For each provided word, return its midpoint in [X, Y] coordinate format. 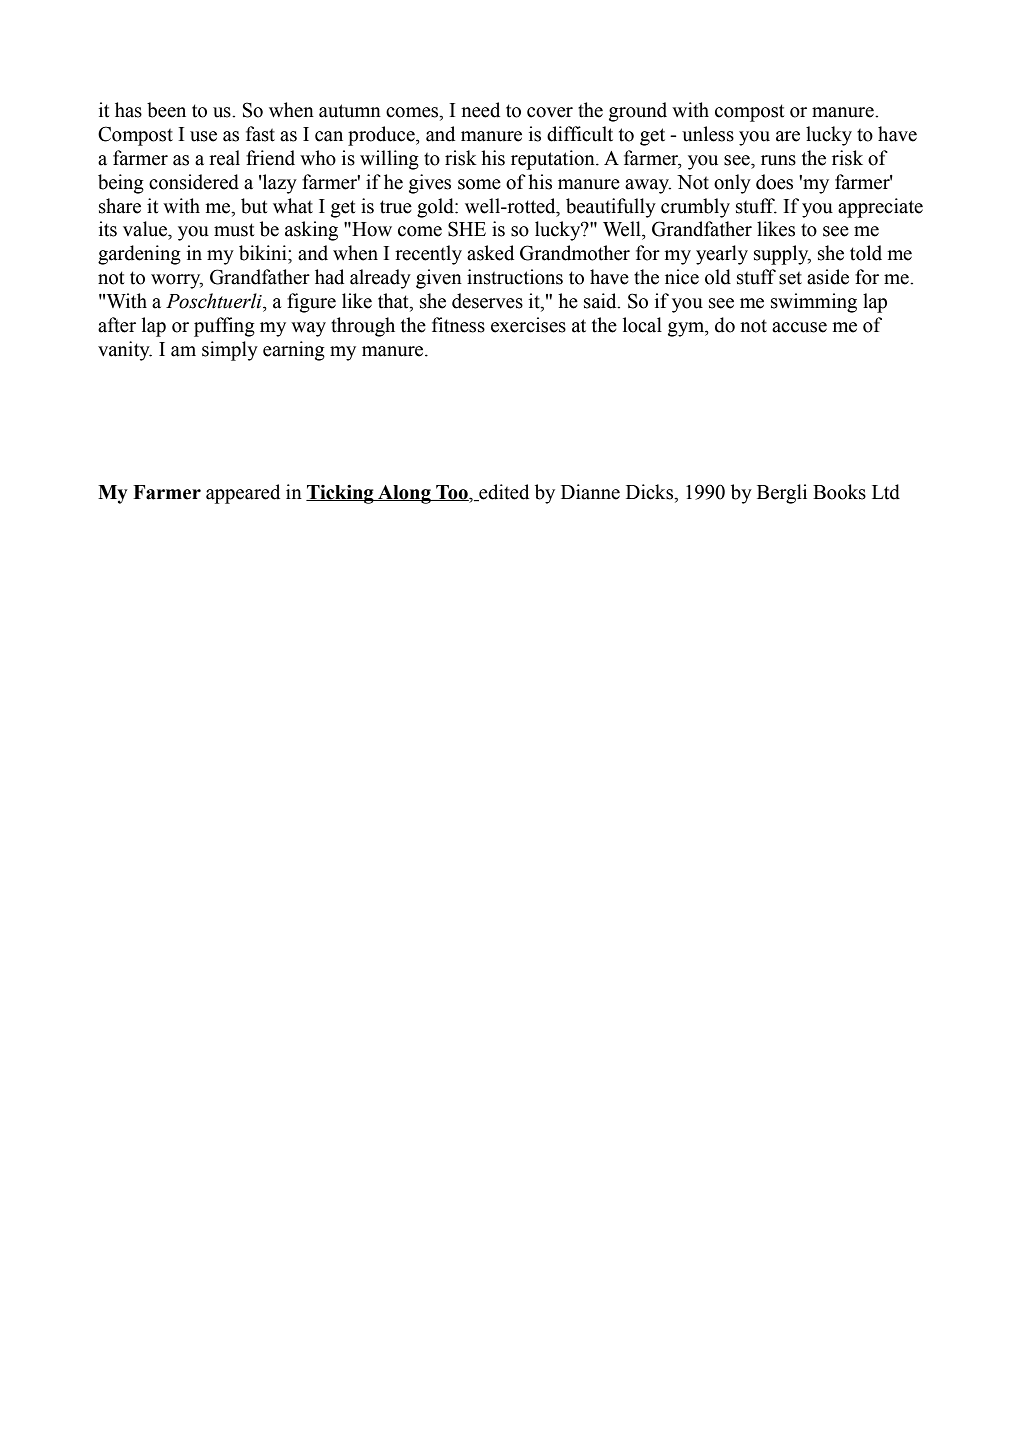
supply [782, 255]
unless [708, 134]
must [234, 230]
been [166, 110]
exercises [528, 325]
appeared [243, 494]
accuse [799, 327]
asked [490, 253]
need [480, 110]
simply [230, 351]
